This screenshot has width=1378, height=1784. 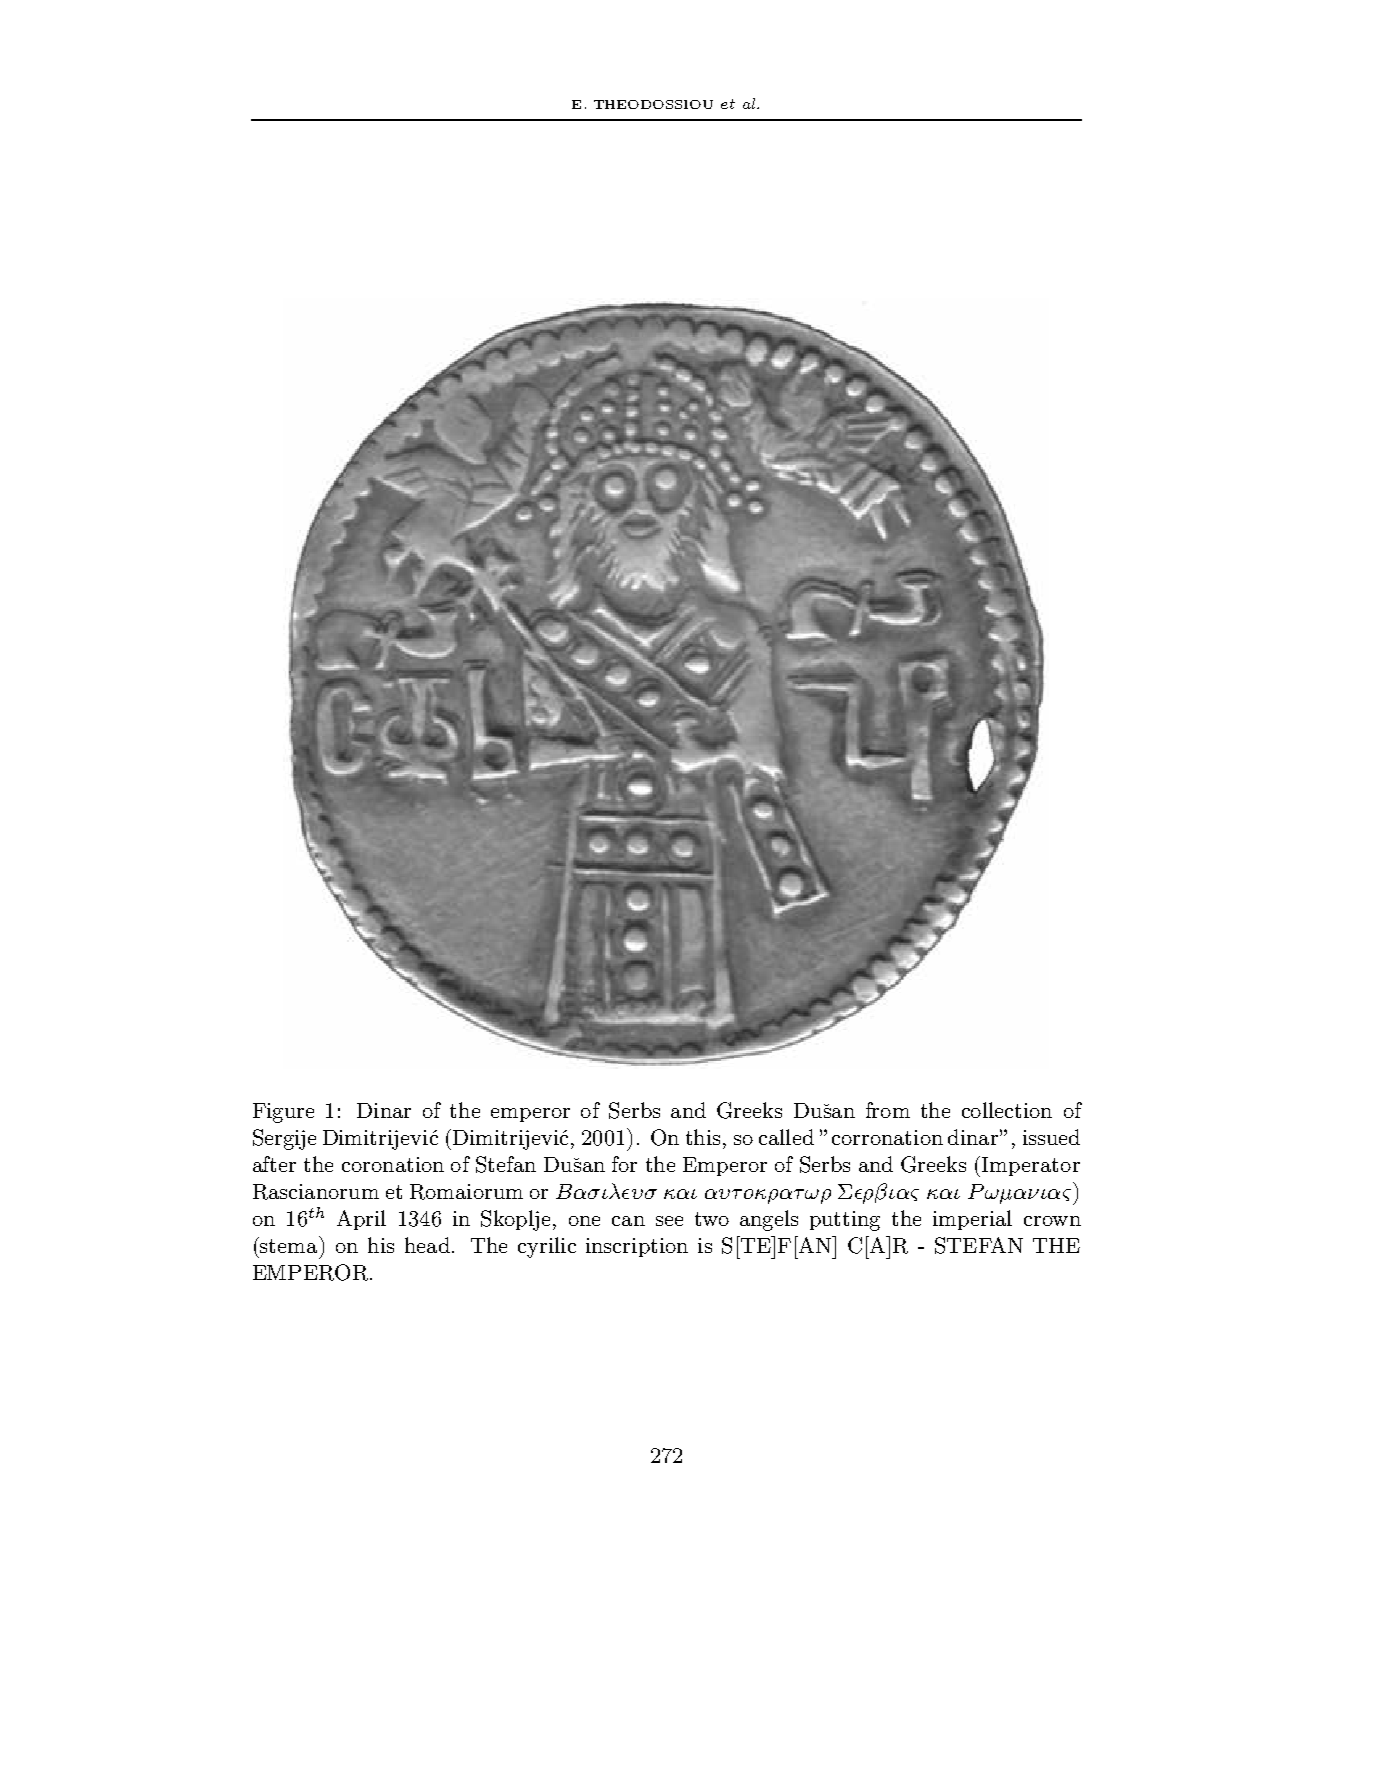 What do you see at coordinates (1031, 1166) in the screenshot?
I see `Imperator` at bounding box center [1031, 1166].
